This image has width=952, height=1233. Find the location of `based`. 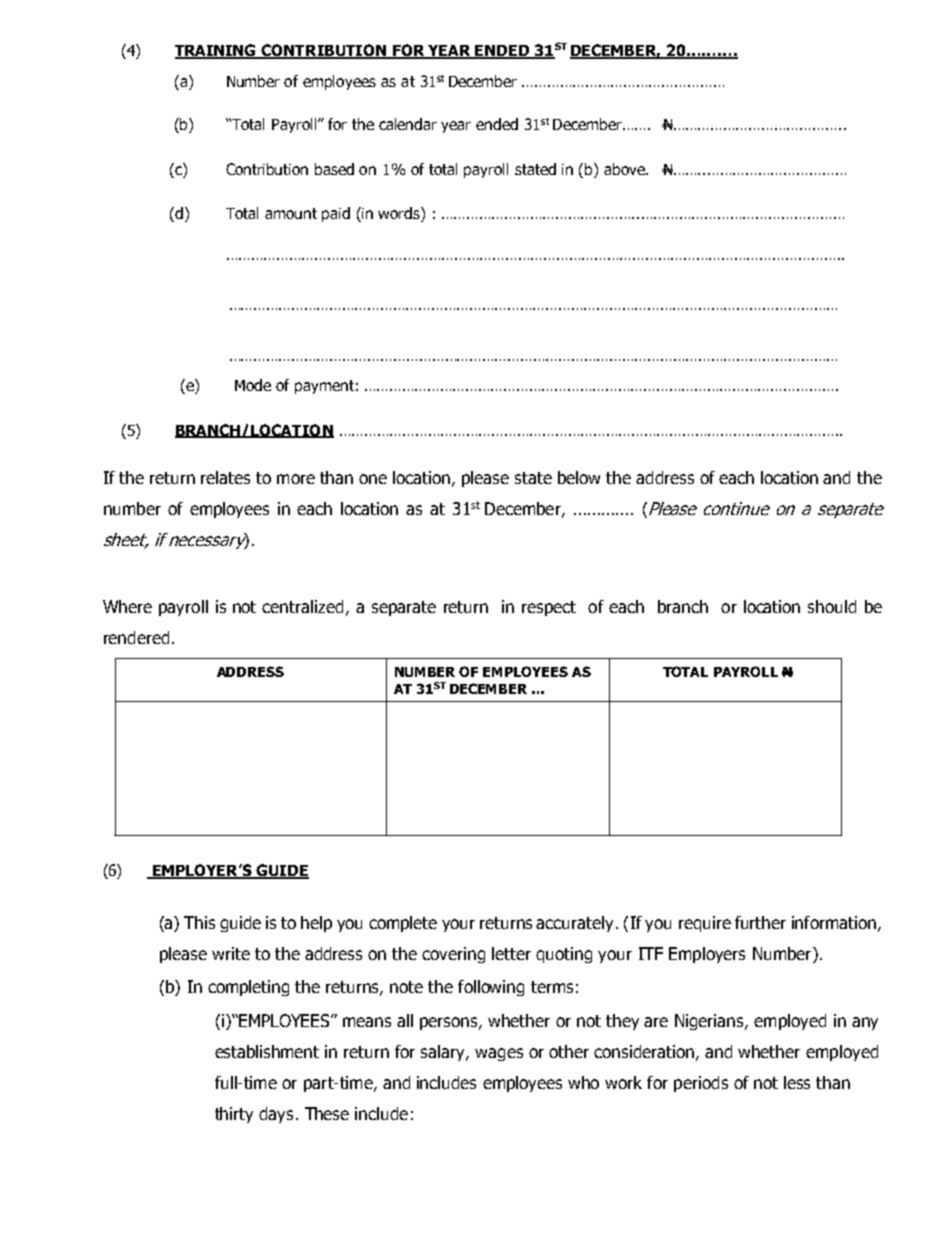

based is located at coordinates (334, 169).
